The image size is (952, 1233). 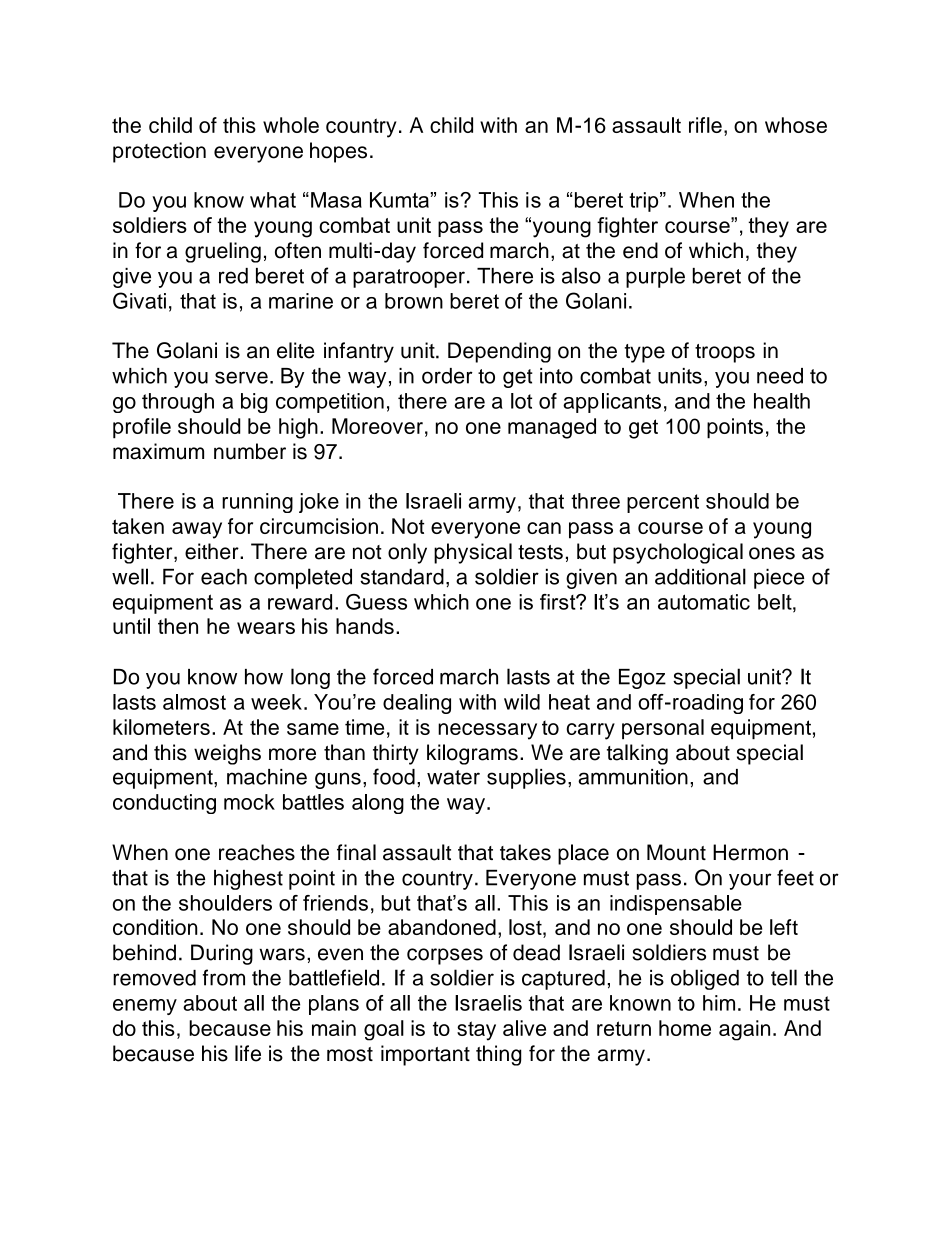 I want to click on stay, so click(x=476, y=1031).
